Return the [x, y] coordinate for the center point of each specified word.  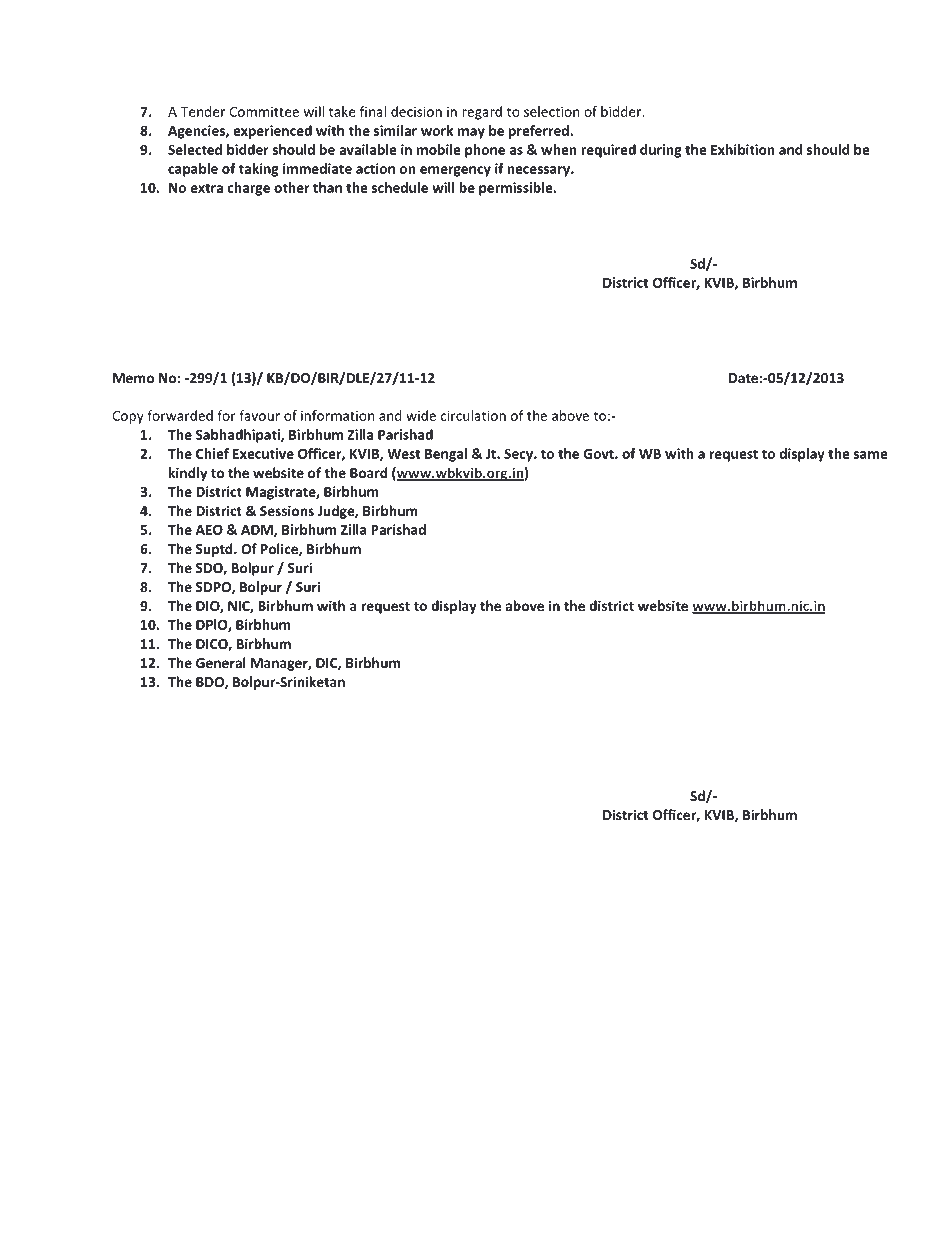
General [221, 662]
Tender [203, 111]
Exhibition [743, 149]
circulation [473, 415]
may [471, 133]
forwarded [180, 415]
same [871, 455]
